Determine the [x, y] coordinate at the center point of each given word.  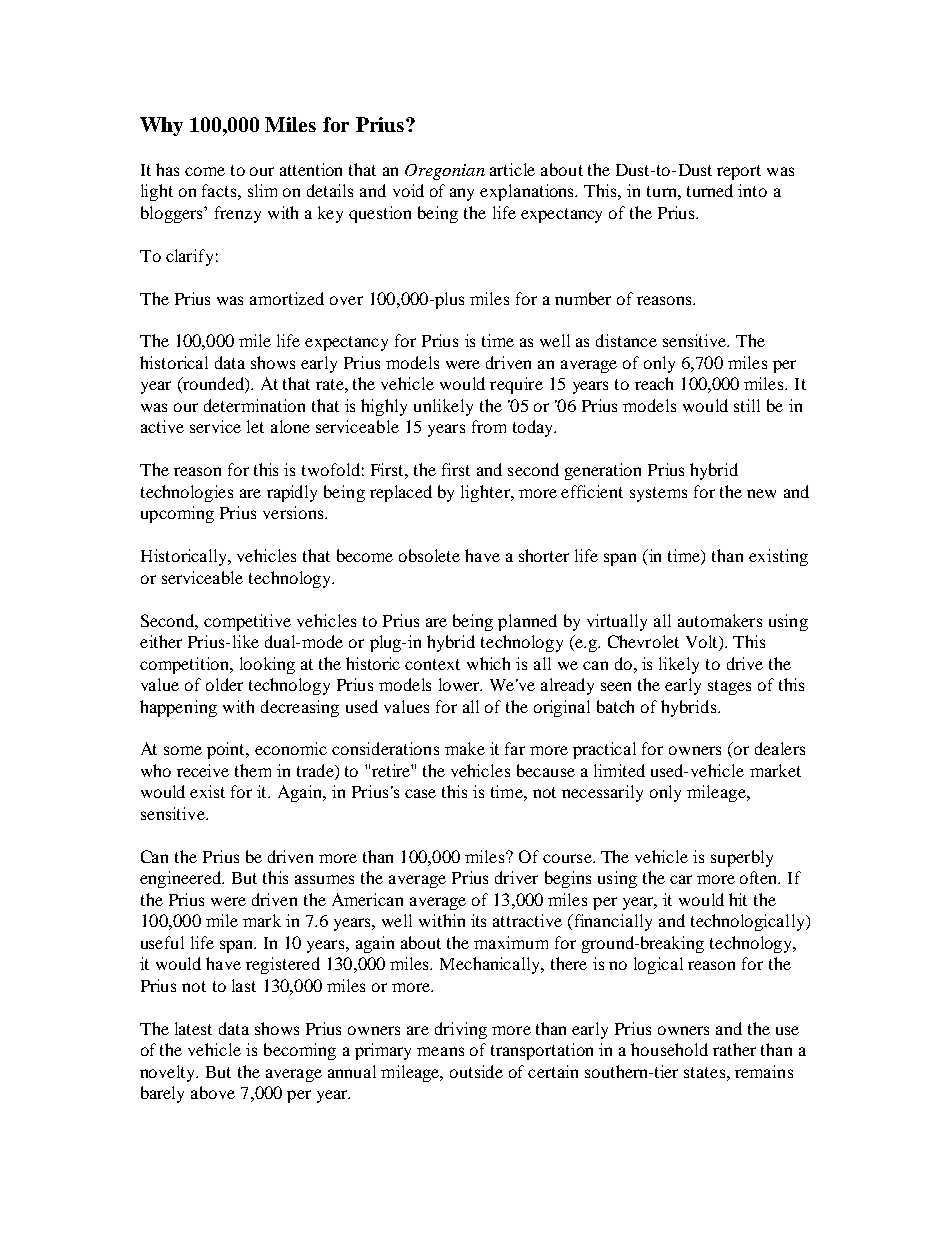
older [224, 684]
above [213, 1092]
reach [654, 383]
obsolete [429, 555]
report [739, 172]
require [516, 385]
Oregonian [445, 172]
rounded [213, 385]
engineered [182, 879]
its [478, 920]
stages [729, 687]
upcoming [177, 514]
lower [460, 684]
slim [262, 190]
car [681, 879]
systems [658, 494]
